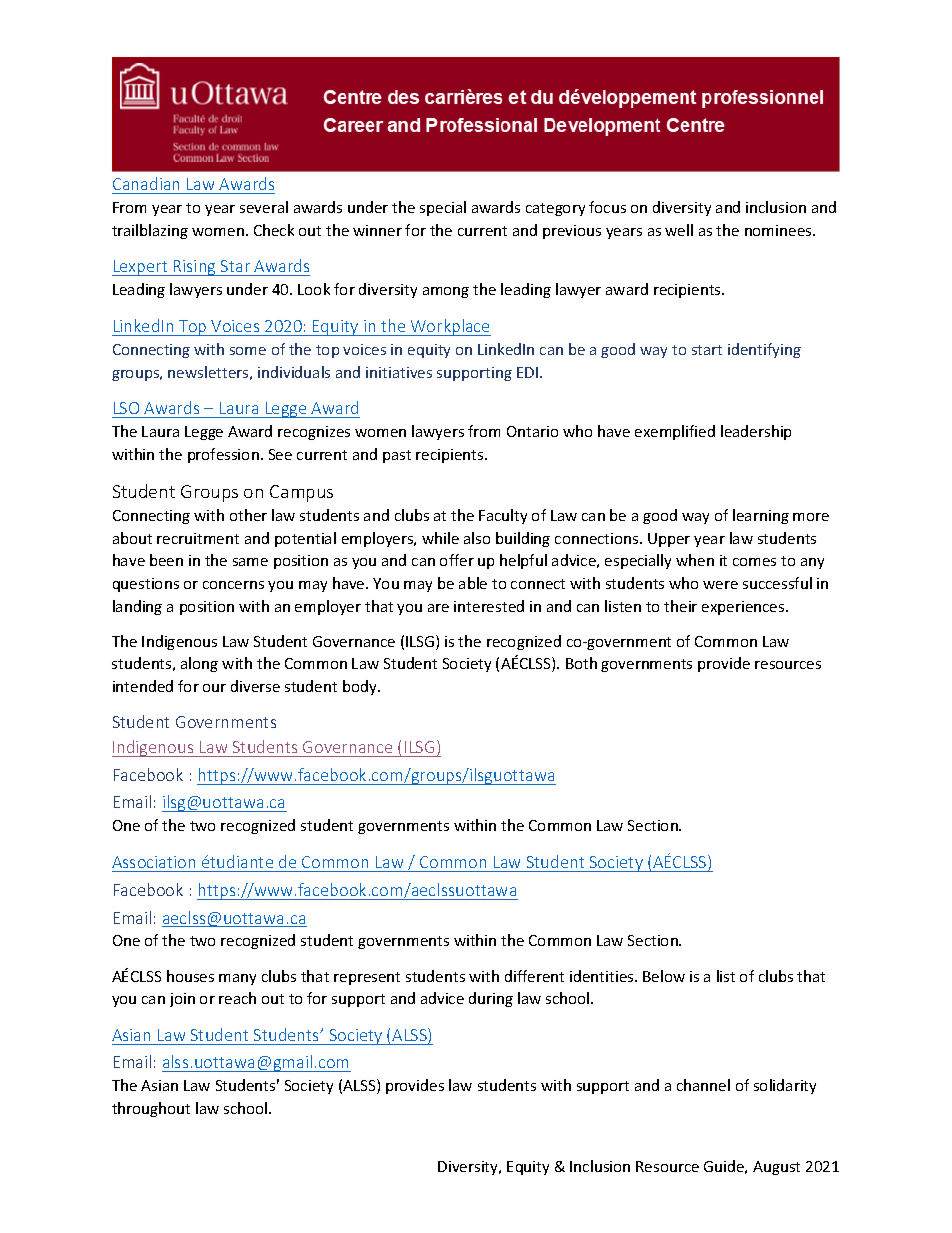 This image has height=1233, width=952. I want to click on profession, so click(223, 455).
